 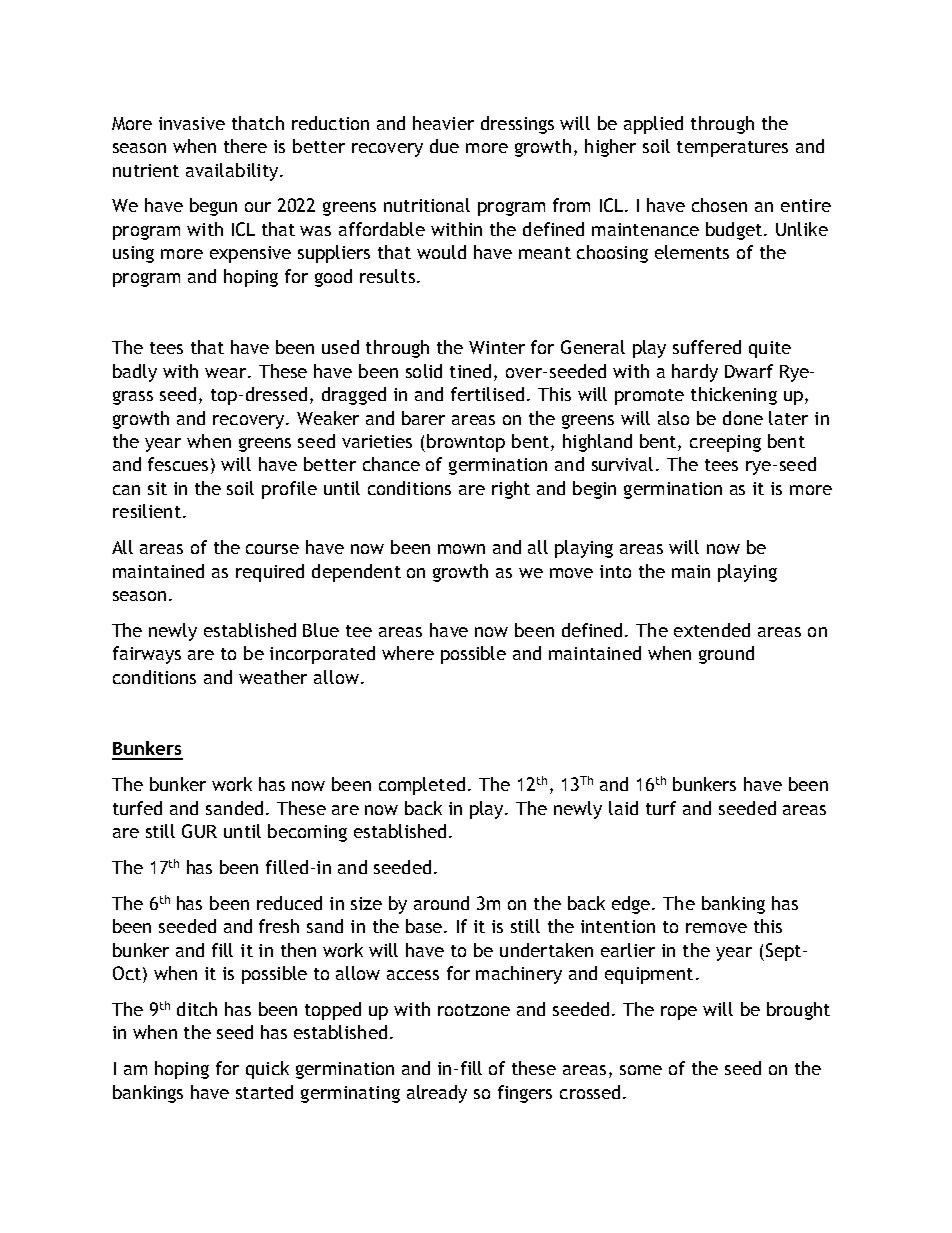 What do you see at coordinates (461, 549) in the screenshot?
I see `mown` at bounding box center [461, 549].
